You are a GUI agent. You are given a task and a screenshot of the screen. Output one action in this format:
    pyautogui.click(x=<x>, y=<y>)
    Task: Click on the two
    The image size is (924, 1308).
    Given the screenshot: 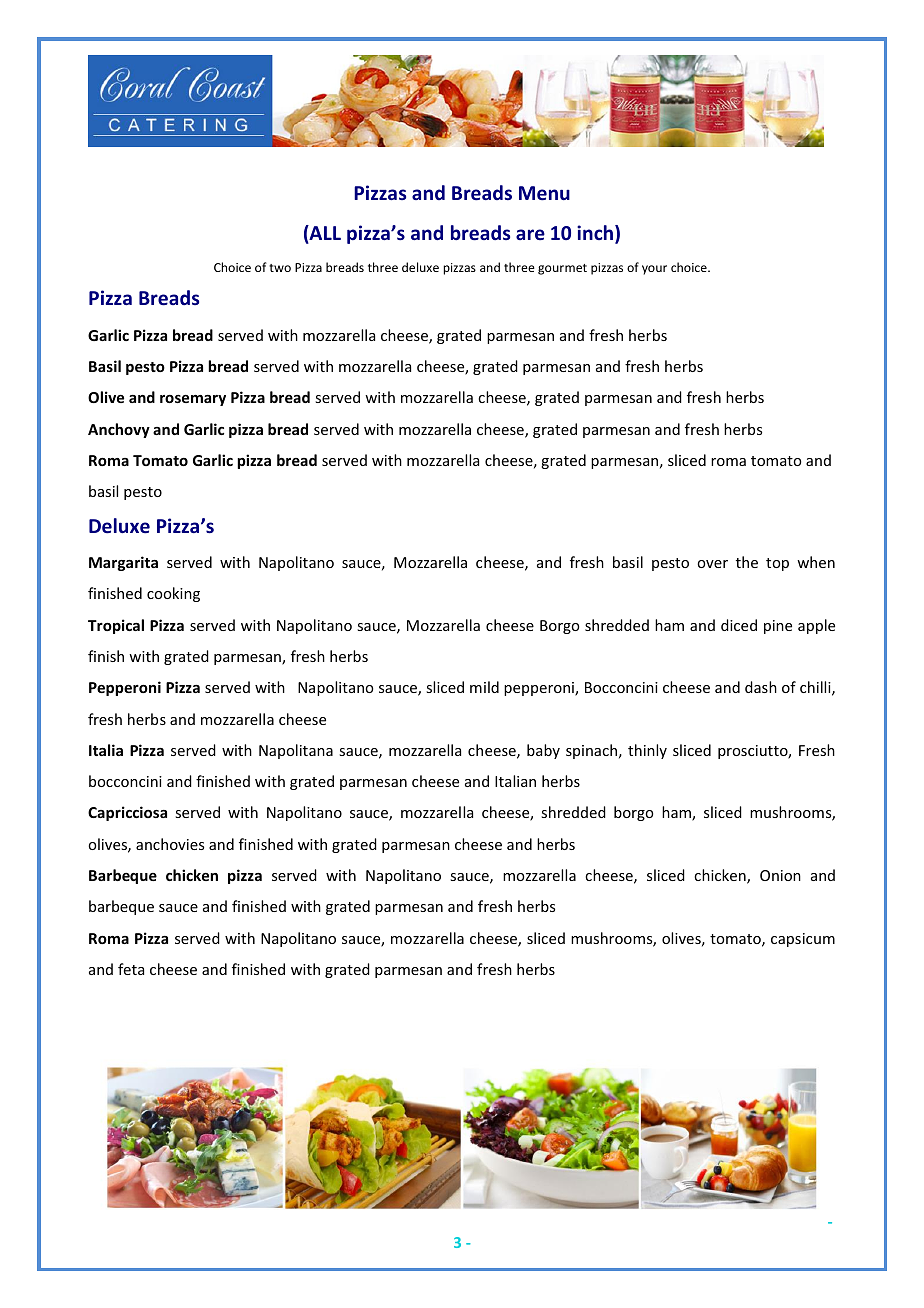 What is the action you would take?
    pyautogui.click(x=280, y=268)
